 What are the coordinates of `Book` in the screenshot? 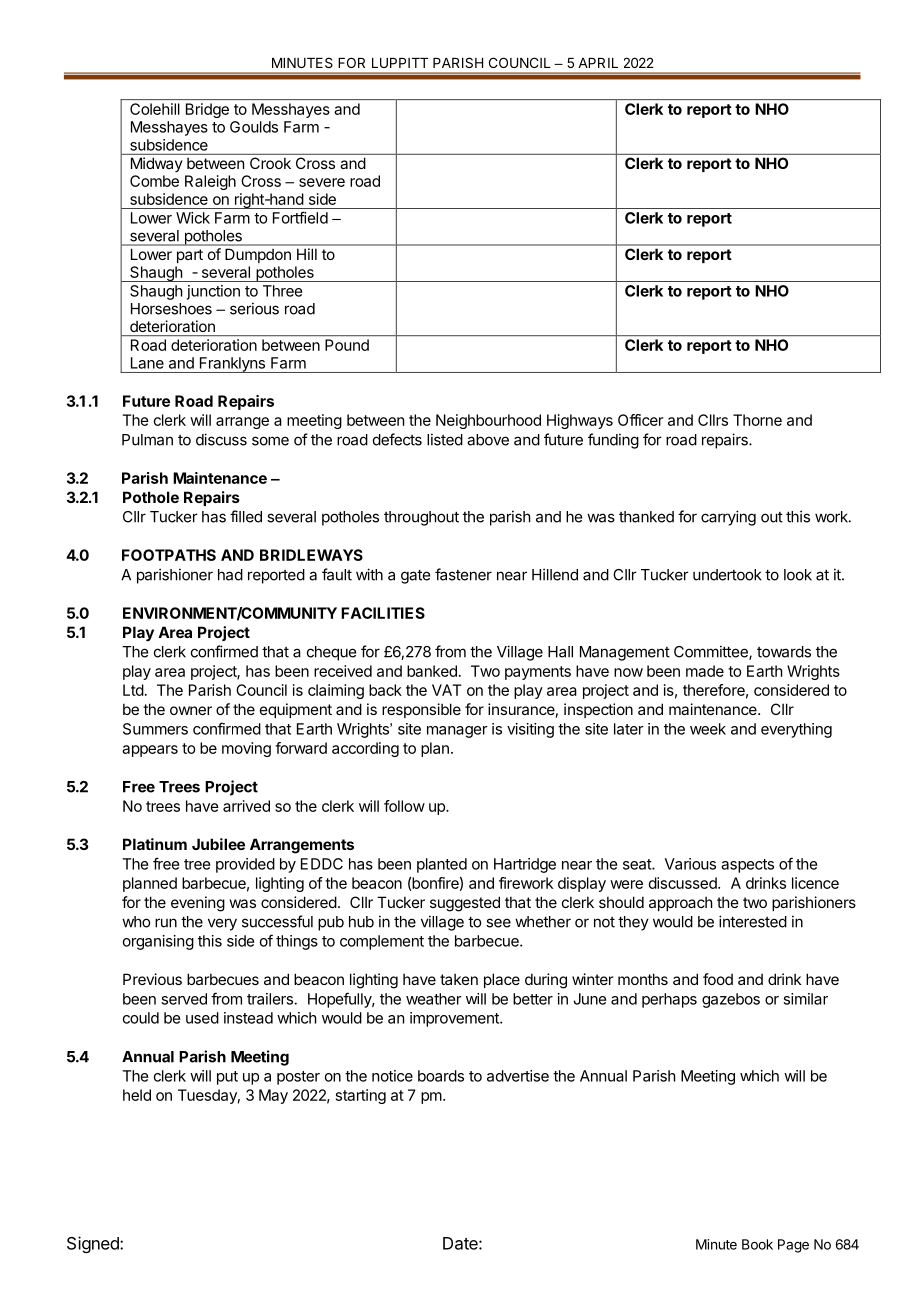 It's located at (757, 1244).
